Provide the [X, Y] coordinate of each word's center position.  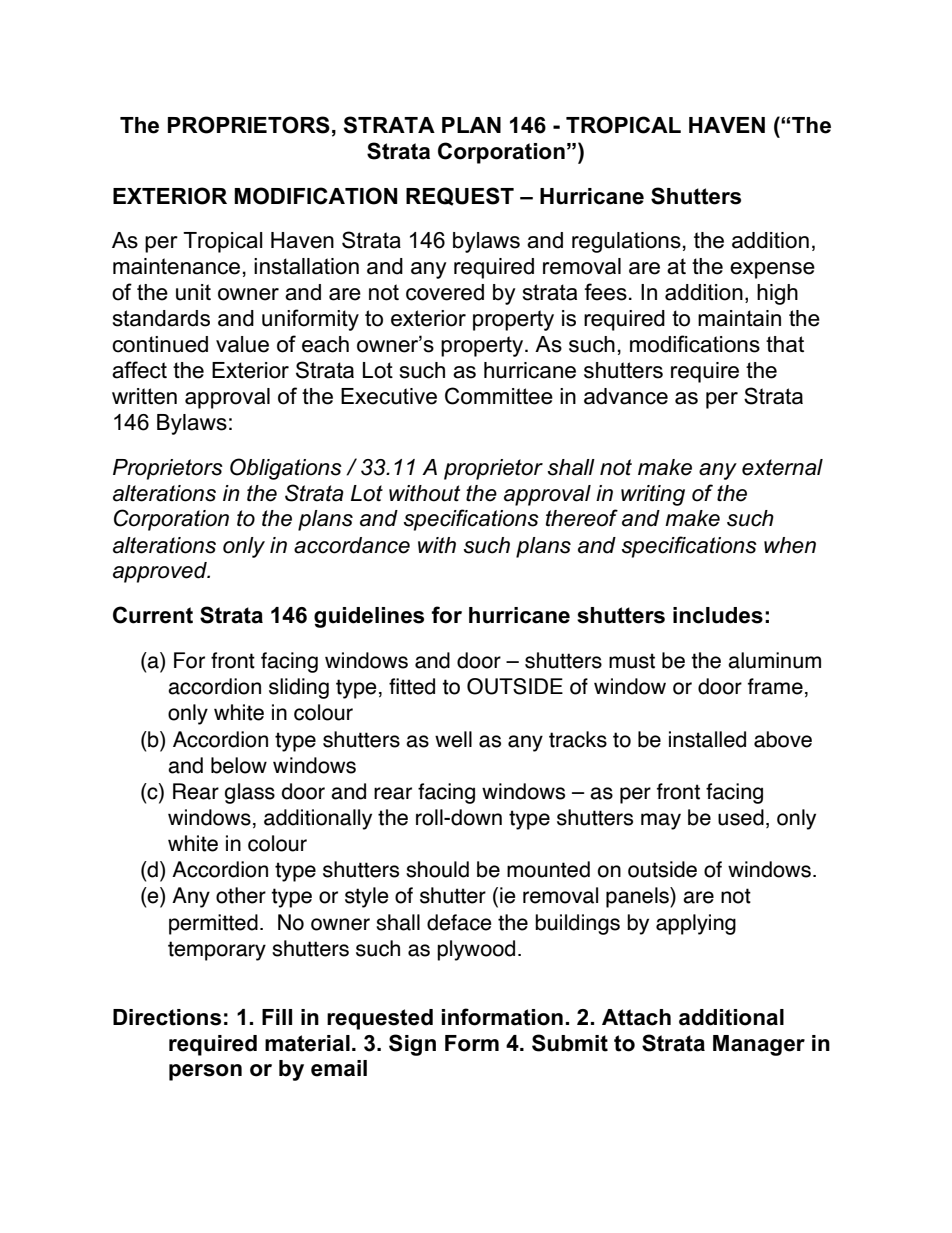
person [205, 1072]
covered [445, 292]
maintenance [176, 266]
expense [772, 270]
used [741, 817]
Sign [412, 1045]
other [241, 895]
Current [153, 615]
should [437, 869]
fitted [412, 686]
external [782, 467]
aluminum [774, 660]
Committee [499, 396]
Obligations [286, 469]
